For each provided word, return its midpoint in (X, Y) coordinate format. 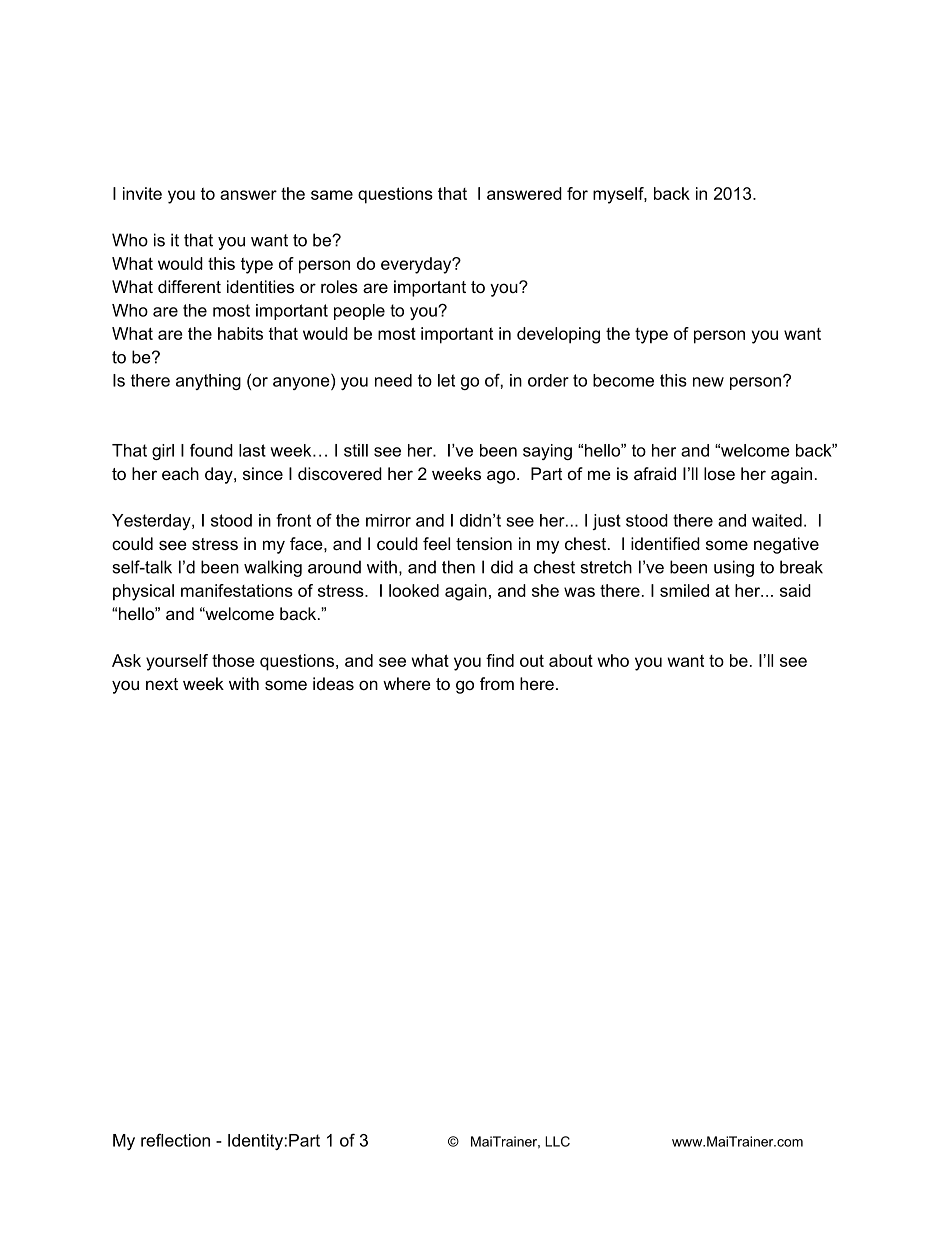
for (577, 193)
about (571, 660)
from (497, 683)
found (211, 450)
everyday (417, 265)
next (162, 684)
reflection (175, 1140)
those (233, 660)
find (500, 660)
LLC (557, 1141)
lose (719, 473)
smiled (684, 590)
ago (502, 477)
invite (142, 193)
